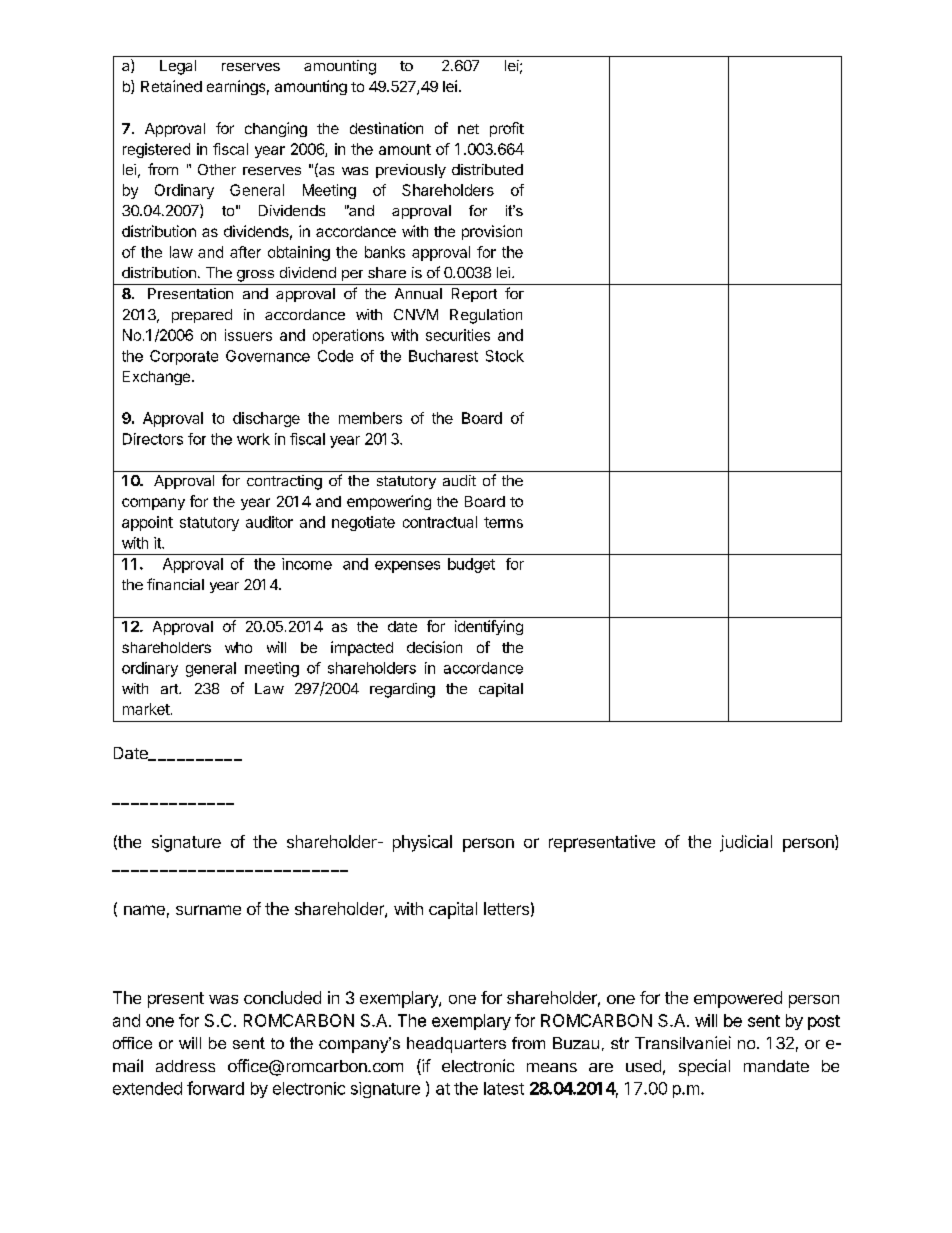 Image resolution: width=952 pixels, height=1233 pixels. Describe the element at coordinates (503, 522) in the page. I see `terms` at that location.
